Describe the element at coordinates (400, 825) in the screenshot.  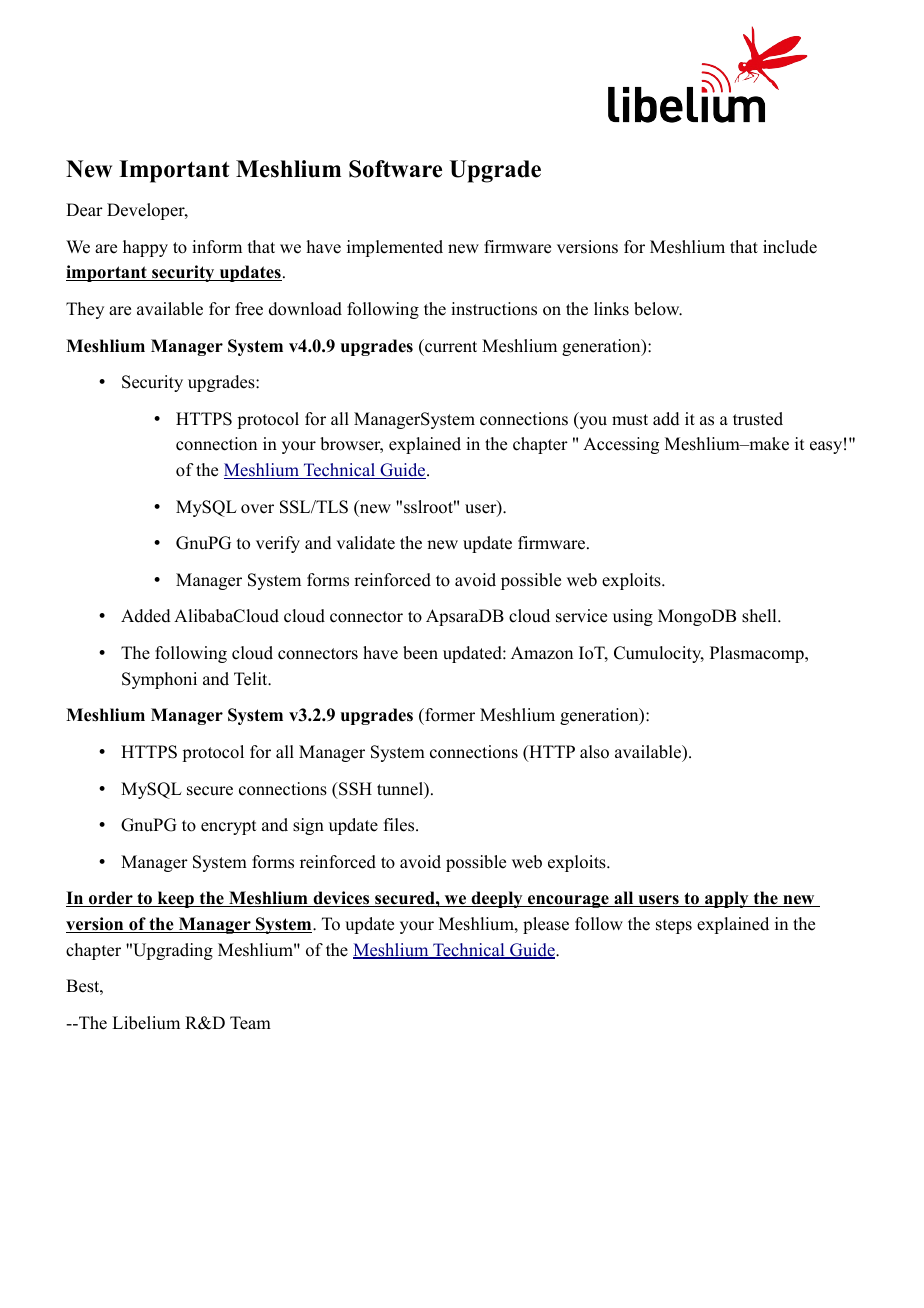
I see `files` at that location.
